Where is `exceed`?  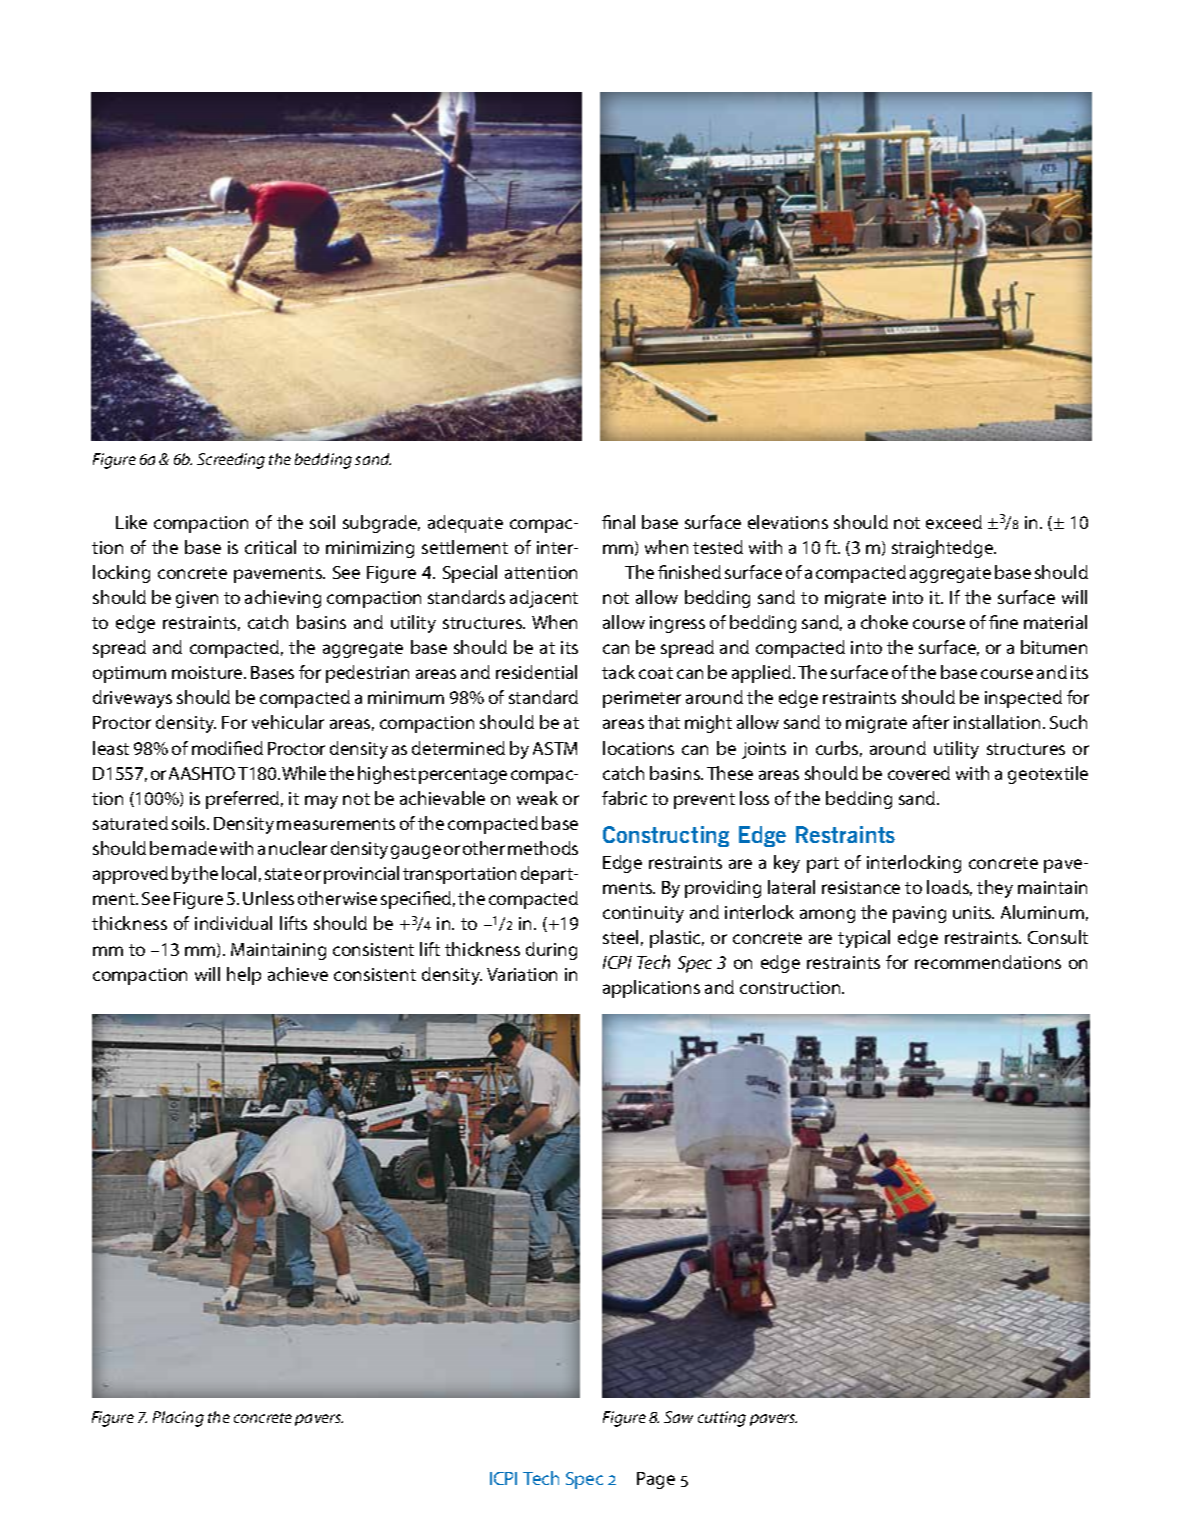 exceed is located at coordinates (954, 522).
